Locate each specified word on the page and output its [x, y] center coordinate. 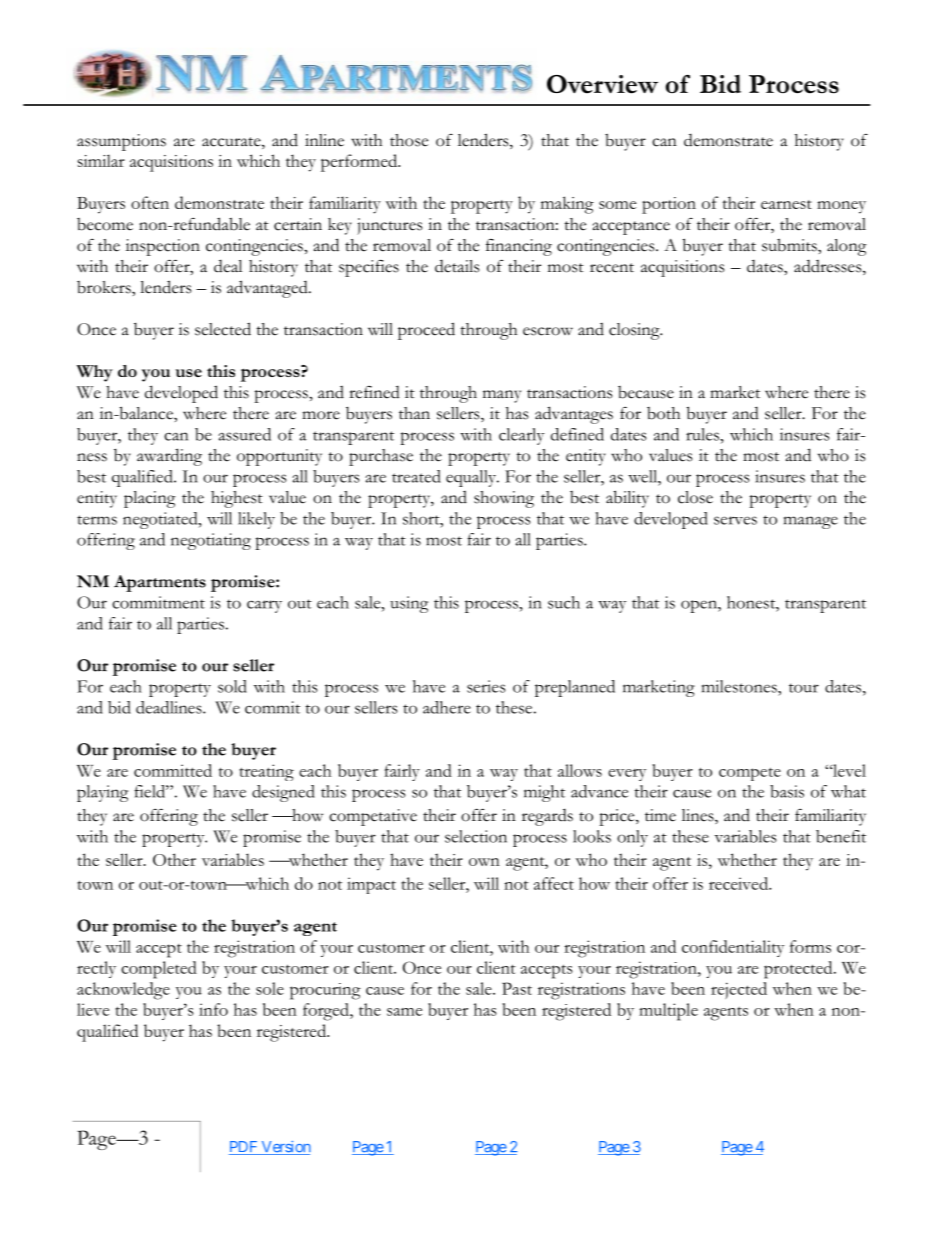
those [409, 140]
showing [504, 499]
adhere [447, 707]
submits [790, 245]
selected [223, 329]
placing [150, 499]
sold [232, 686]
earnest [786, 204]
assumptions [121, 142]
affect [554, 883]
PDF [244, 1148]
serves [735, 520]
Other [174, 859]
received [739, 883]
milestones [740, 686]
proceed [426, 331]
